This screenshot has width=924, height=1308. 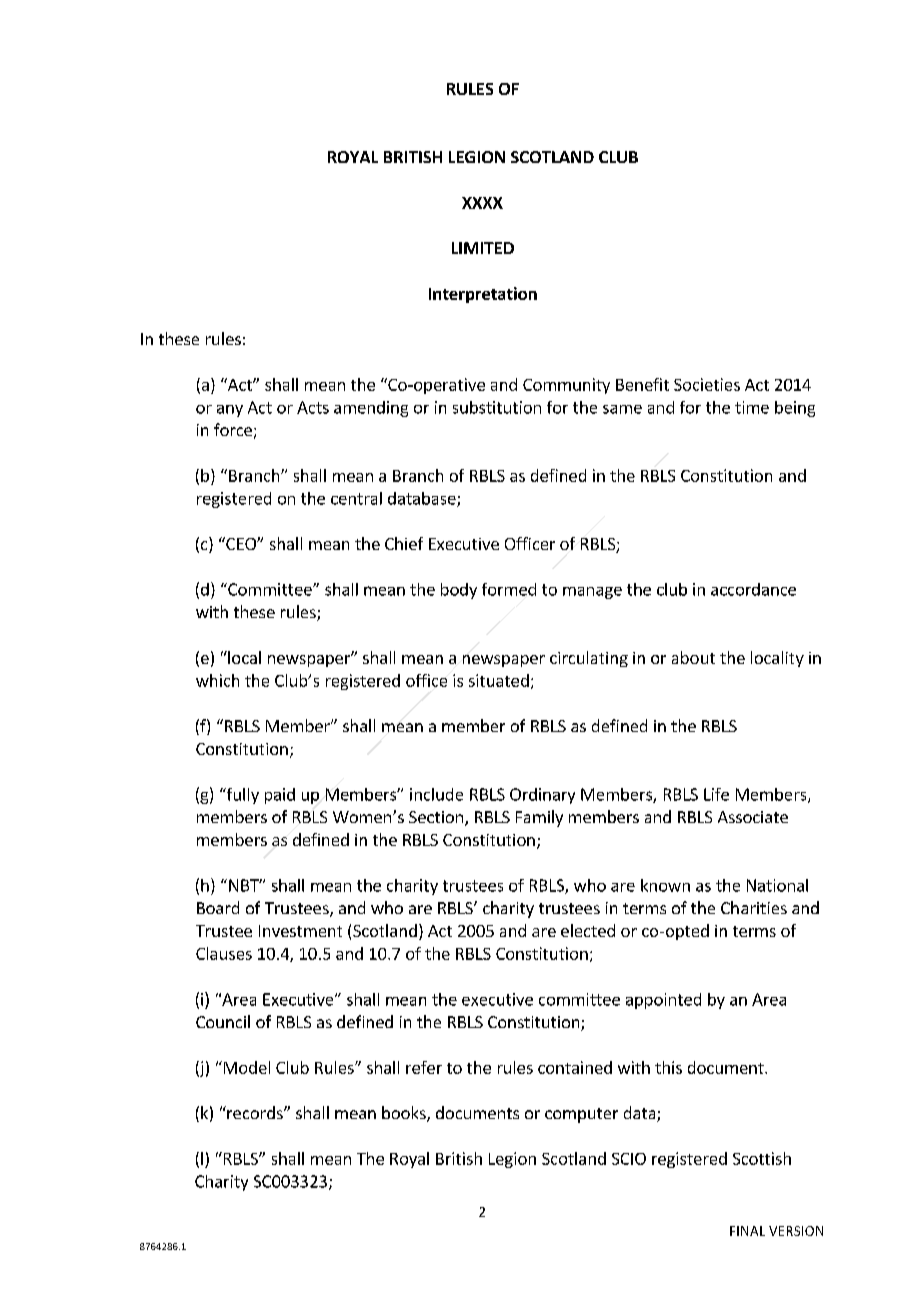 What do you see at coordinates (747, 1231) in the screenshot?
I see `FINAL` at bounding box center [747, 1231].
